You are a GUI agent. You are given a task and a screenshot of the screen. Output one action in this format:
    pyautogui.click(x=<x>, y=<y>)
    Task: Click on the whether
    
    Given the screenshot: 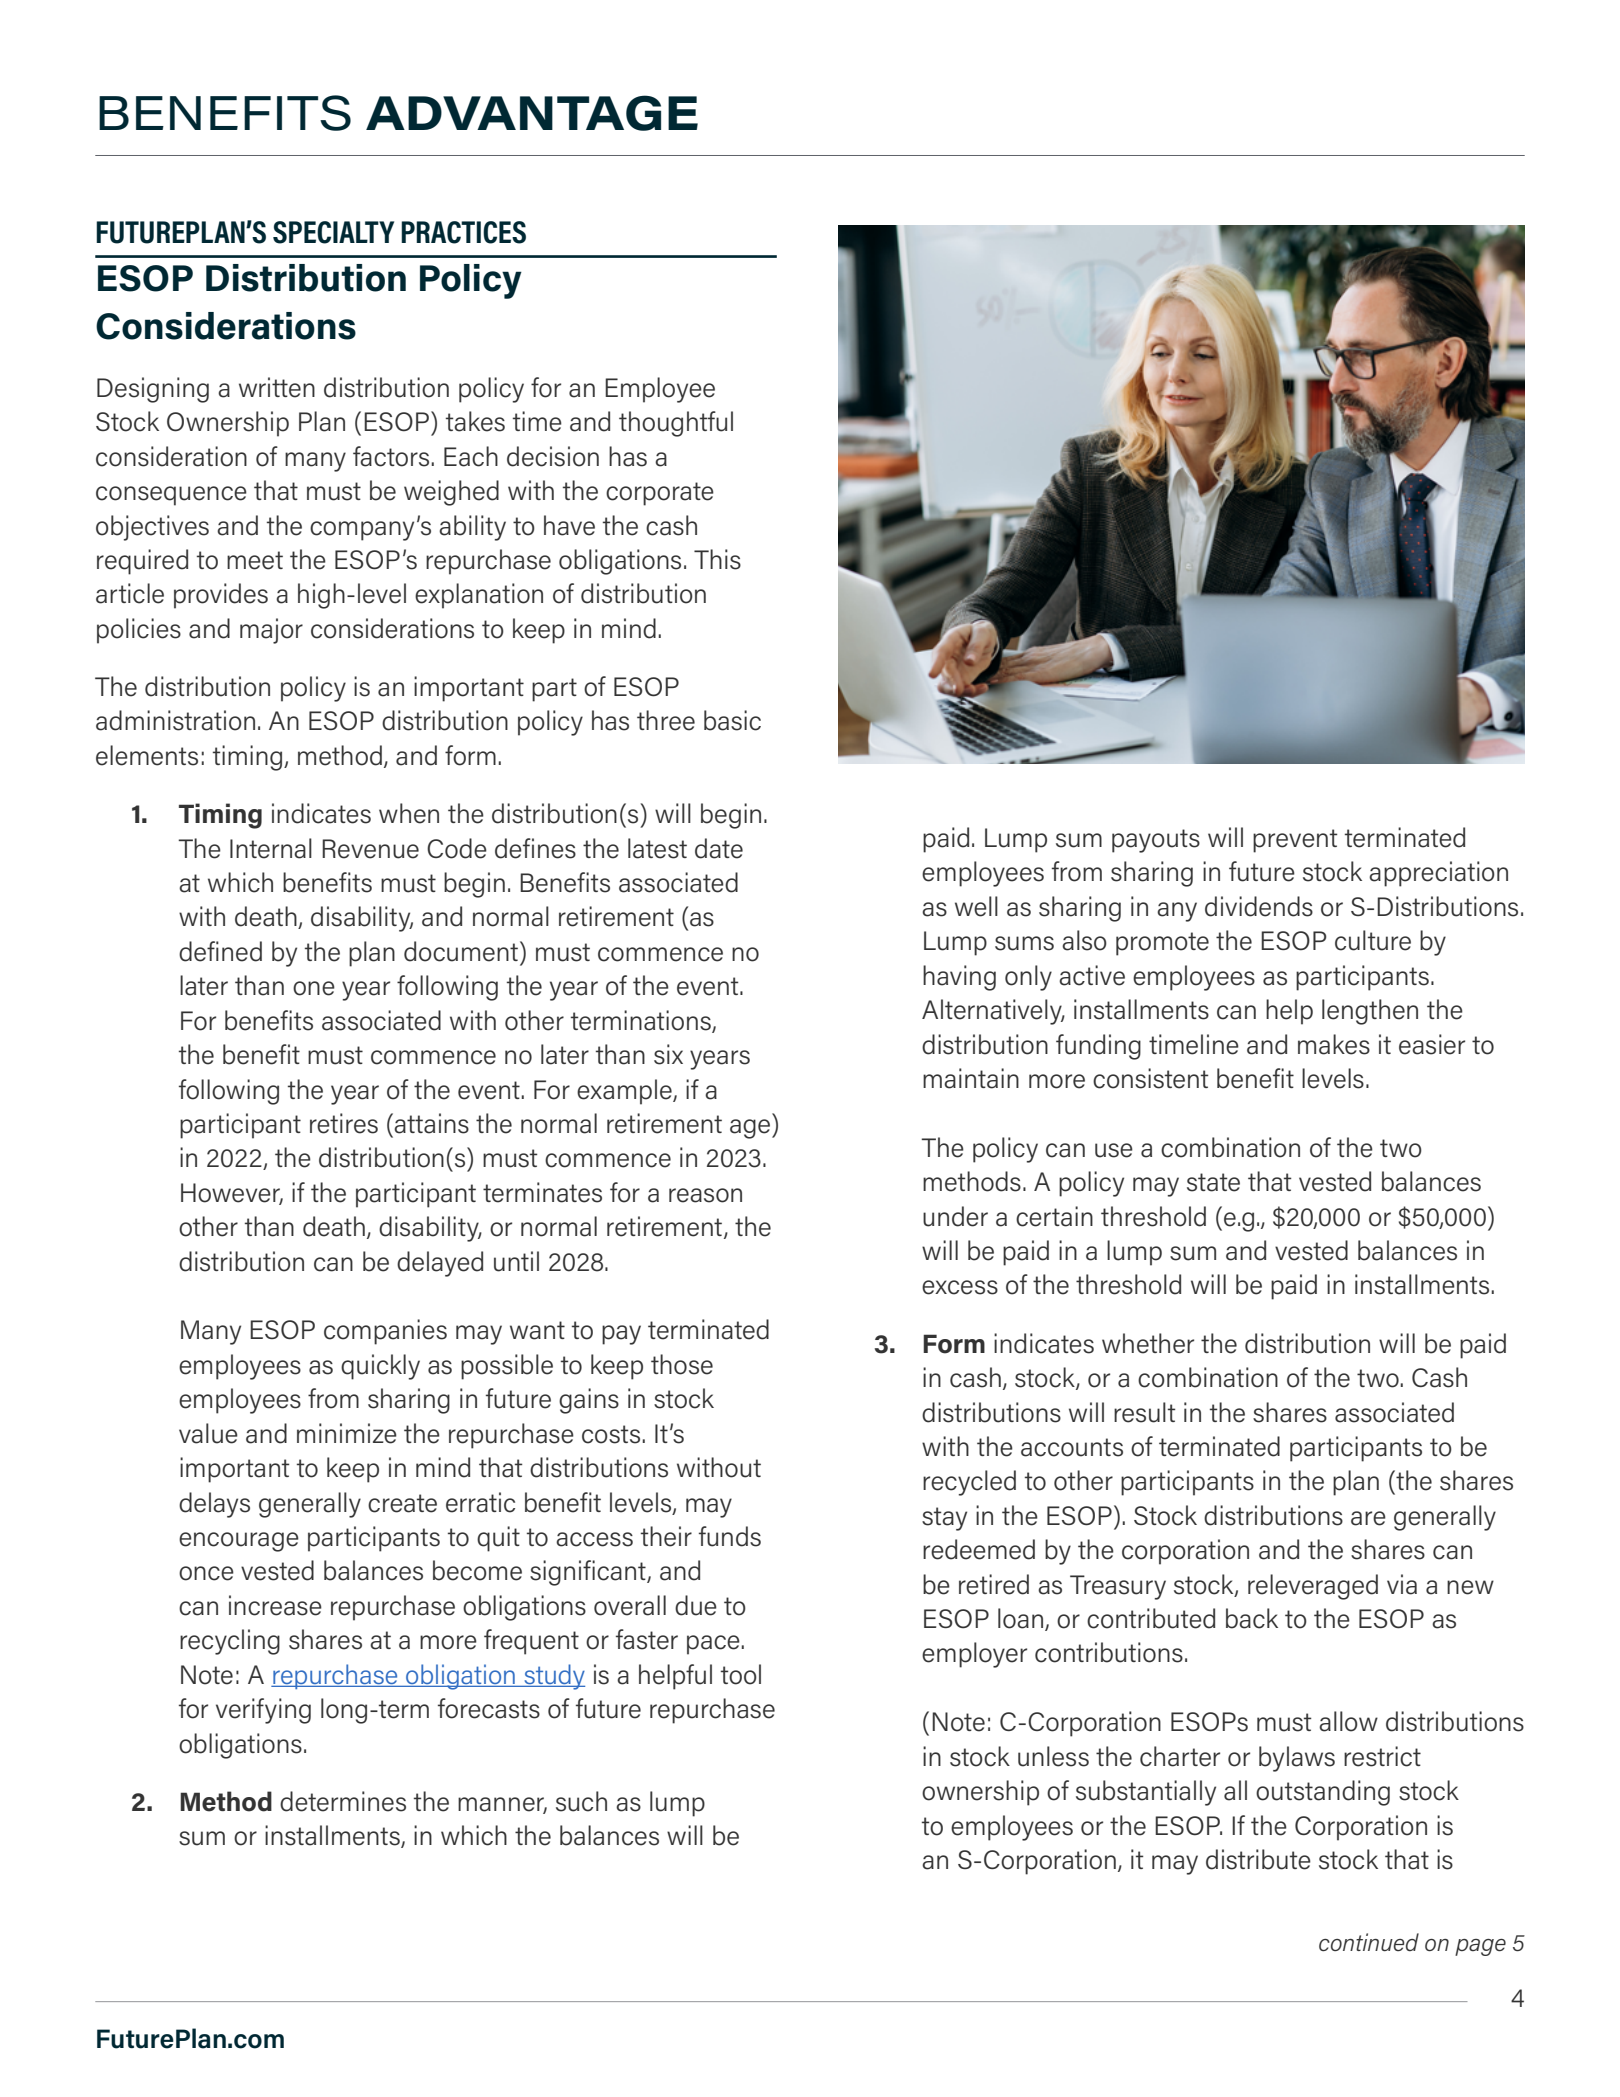 What is the action you would take?
    pyautogui.click(x=1148, y=1343)
